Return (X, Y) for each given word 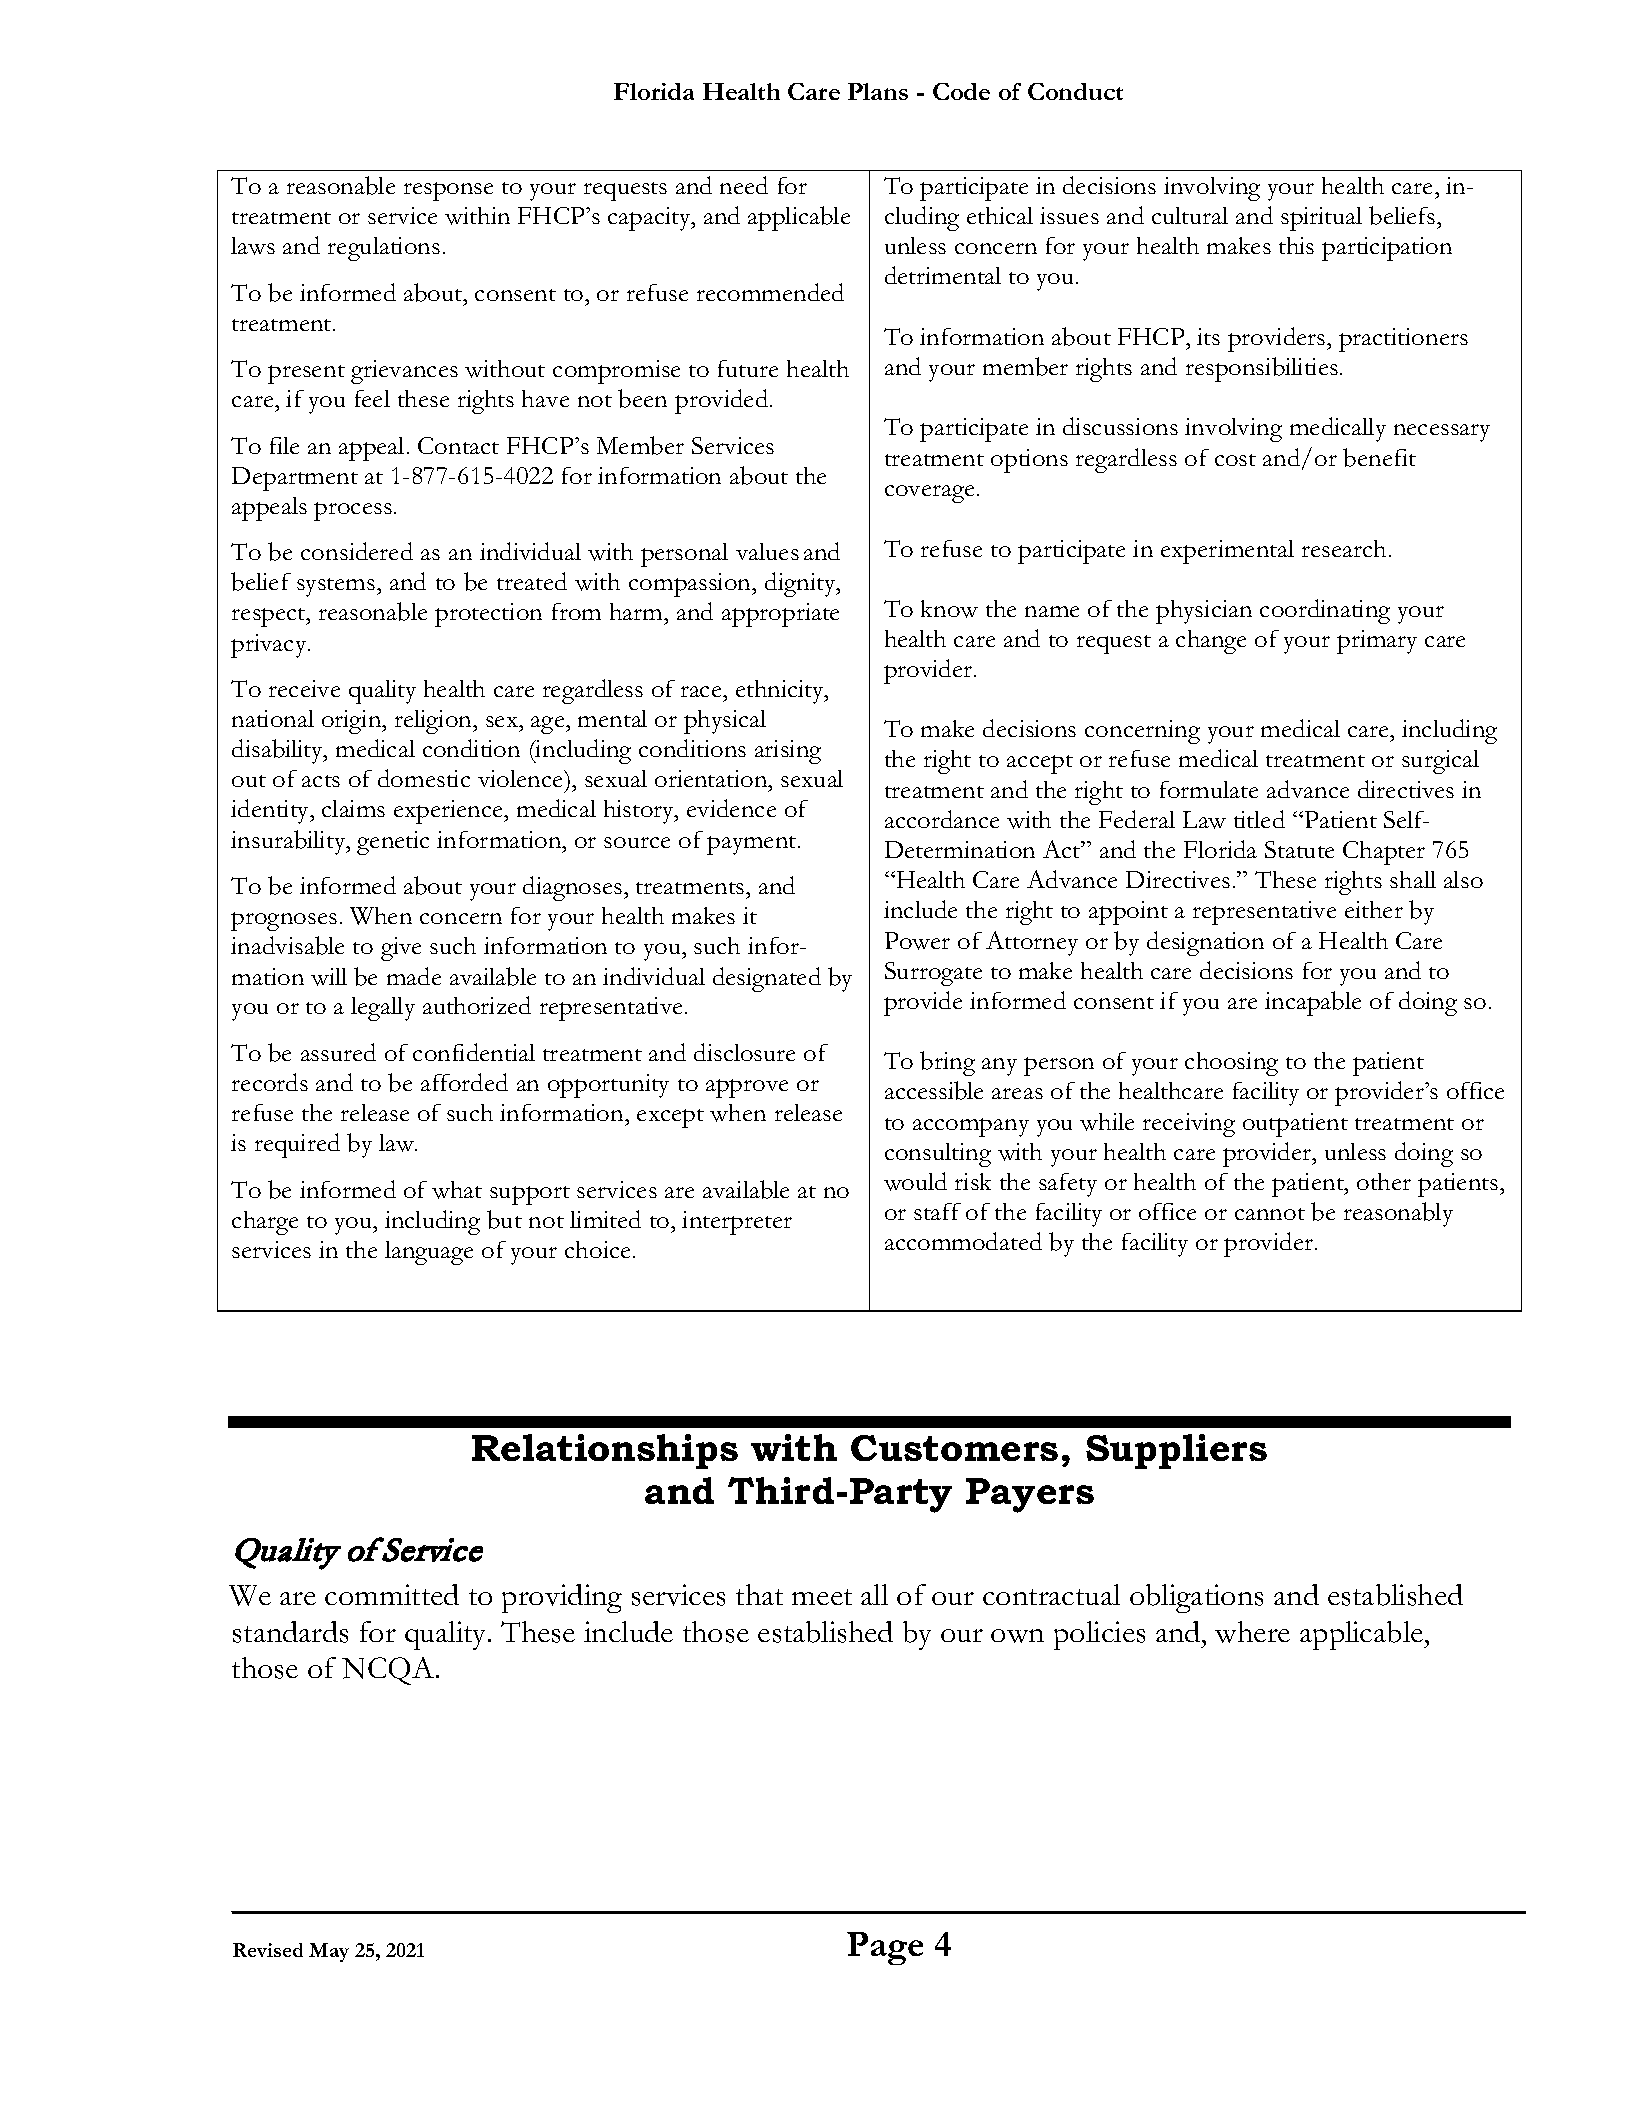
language (429, 1253)
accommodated (963, 1241)
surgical (1440, 762)
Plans (878, 91)
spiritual (1321, 219)
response (448, 191)
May (329, 1952)
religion (435, 722)
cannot (1270, 1214)
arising (788, 752)
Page (885, 1948)
